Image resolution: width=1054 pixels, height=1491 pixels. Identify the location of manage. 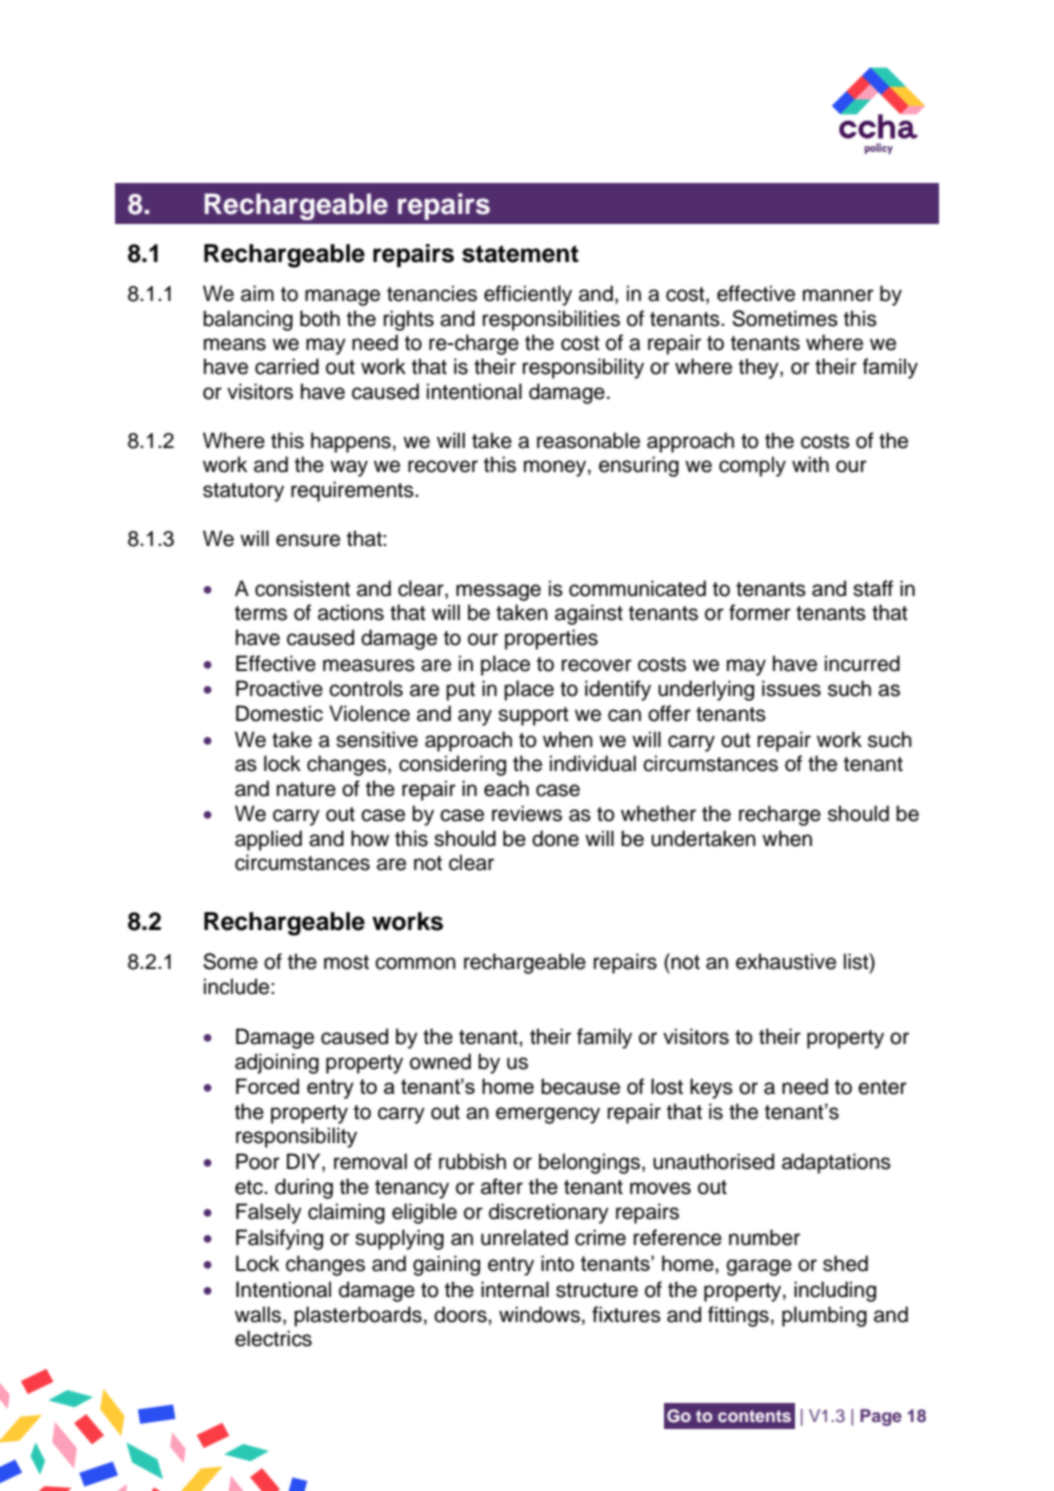
(342, 297).
